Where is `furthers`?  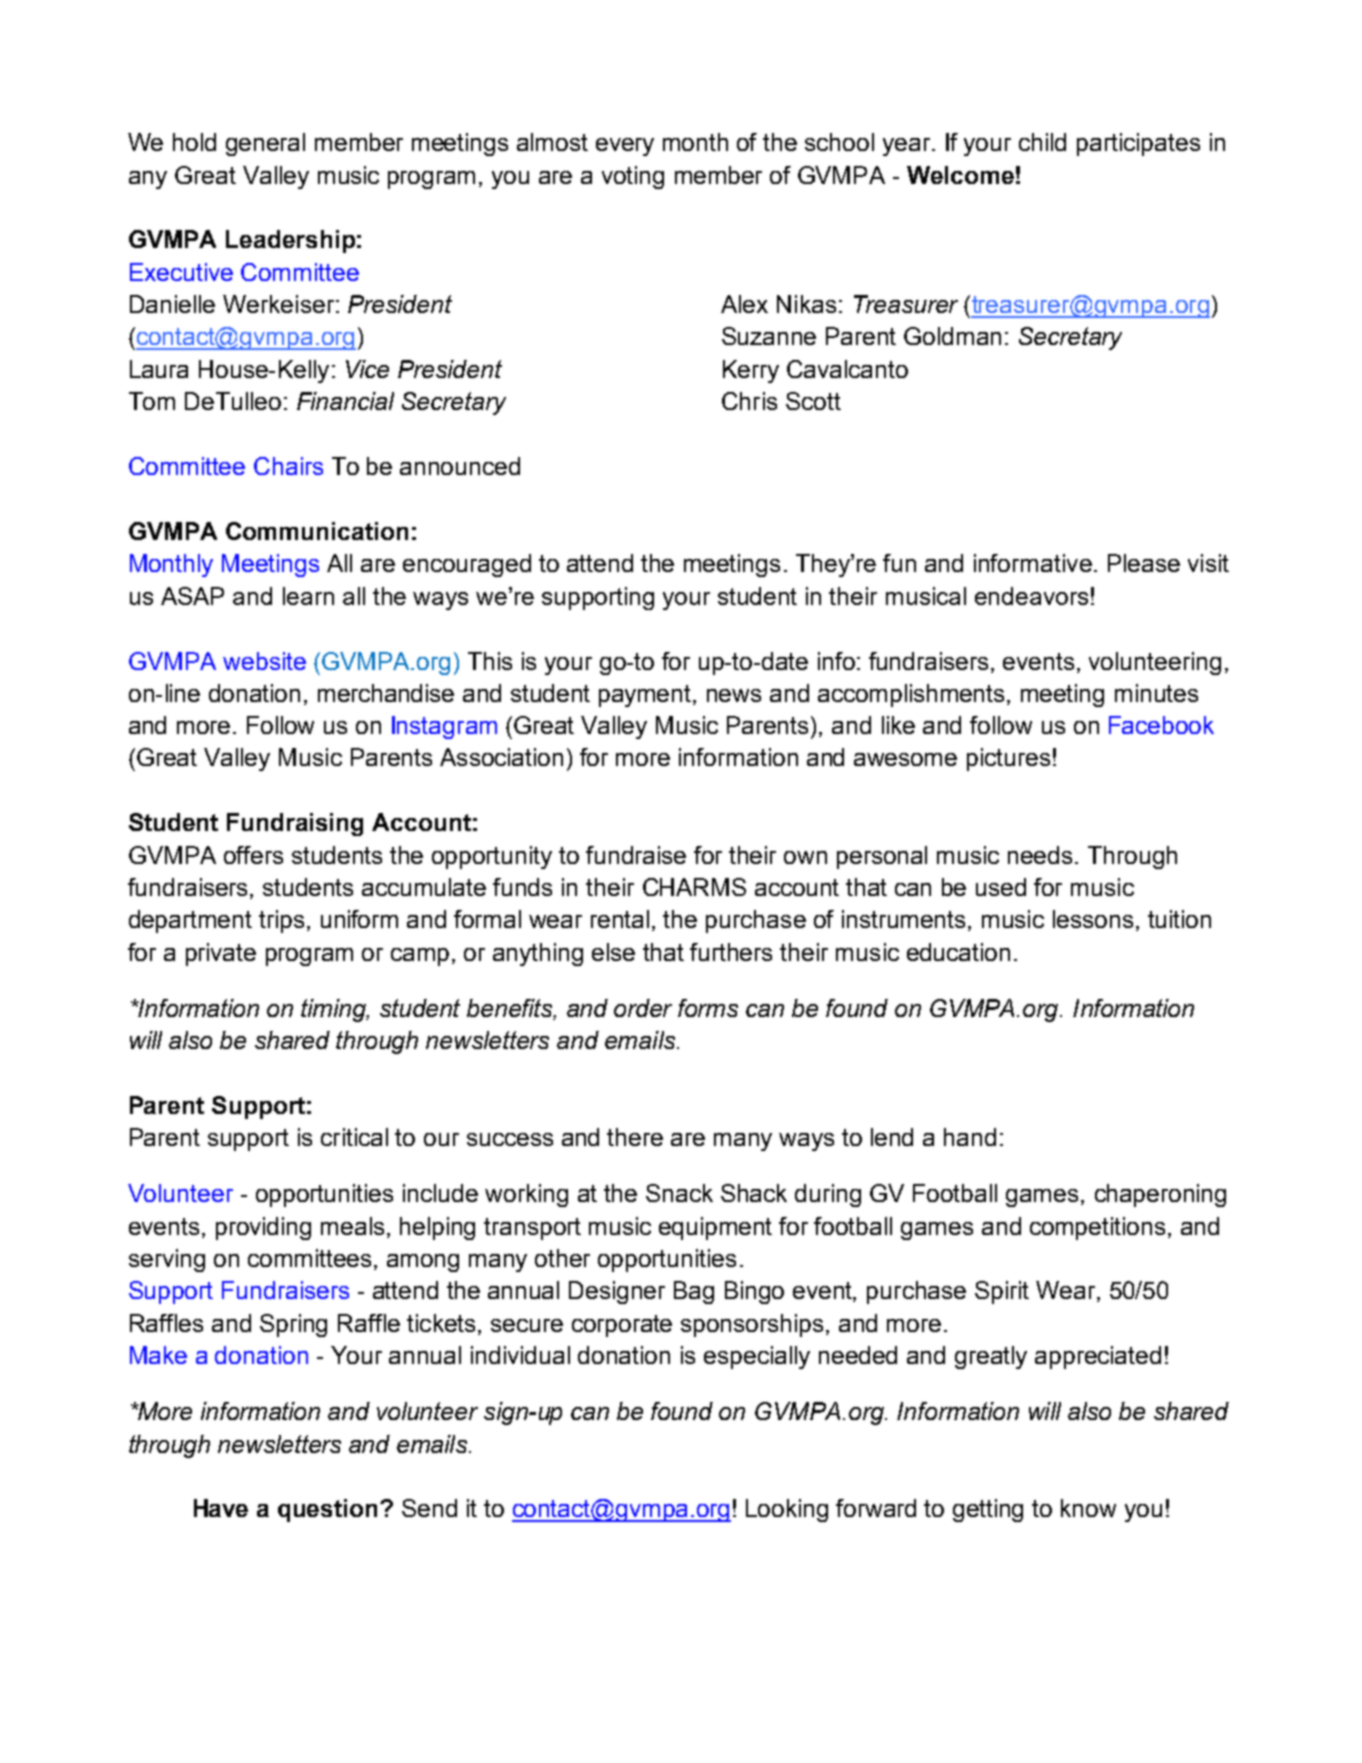
furthers is located at coordinates (731, 952).
